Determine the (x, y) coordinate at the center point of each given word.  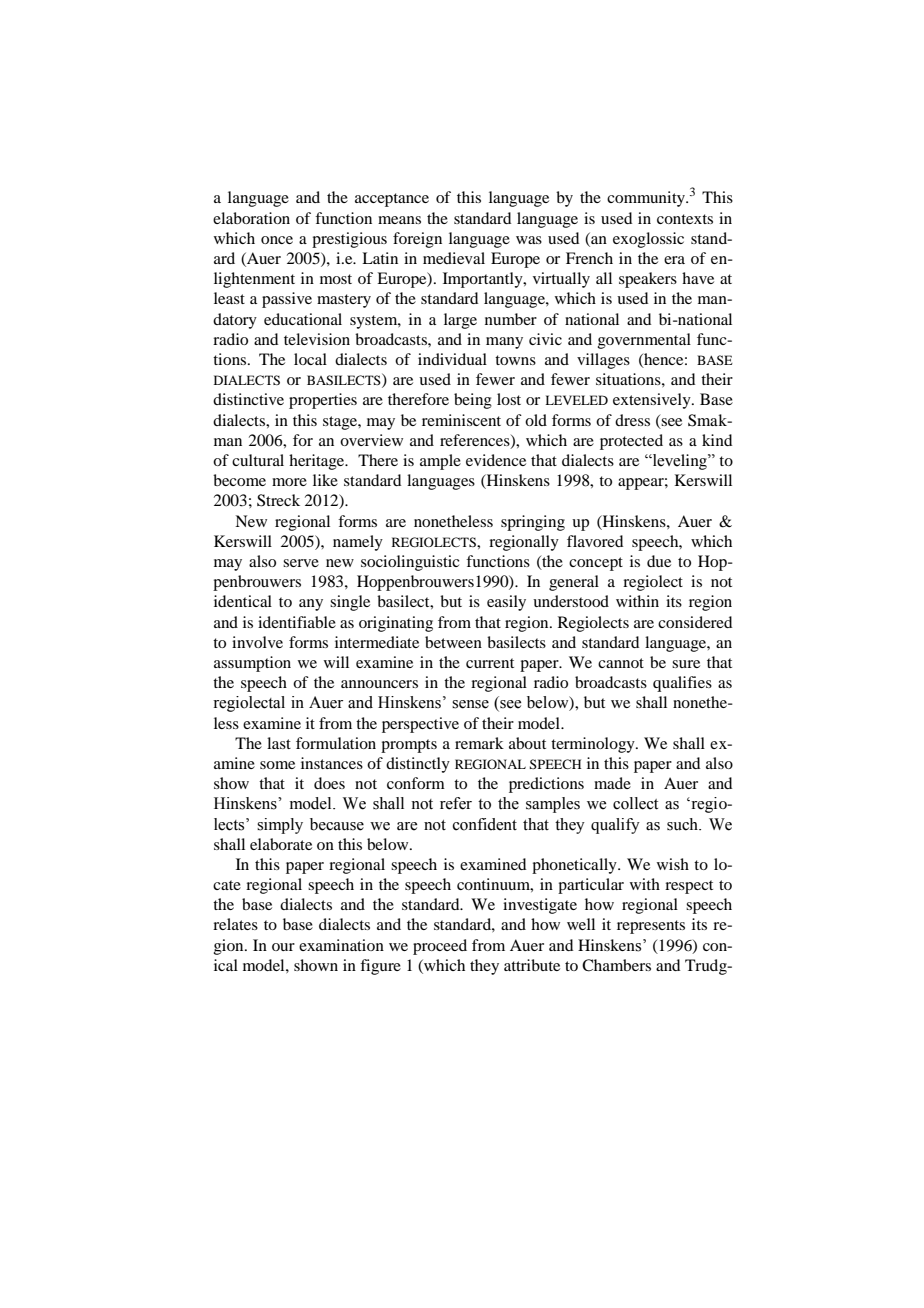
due (659, 561)
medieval (454, 258)
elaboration (251, 218)
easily (506, 603)
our (283, 947)
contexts (685, 219)
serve (301, 563)
